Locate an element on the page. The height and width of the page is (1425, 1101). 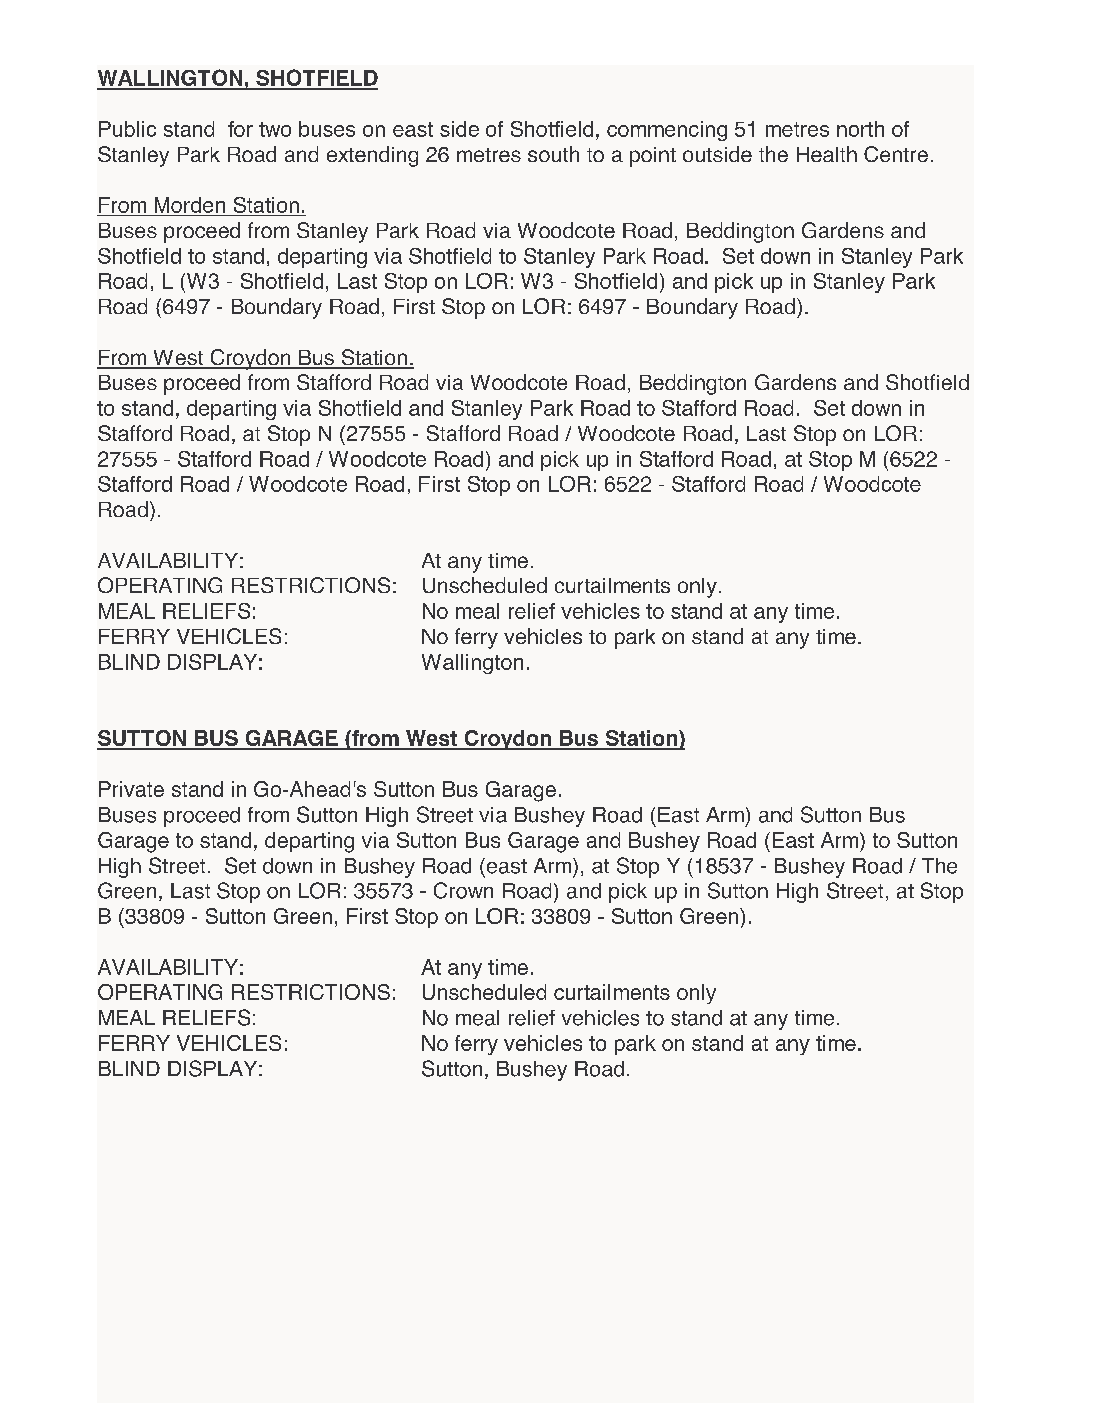
Health is located at coordinates (827, 154).
